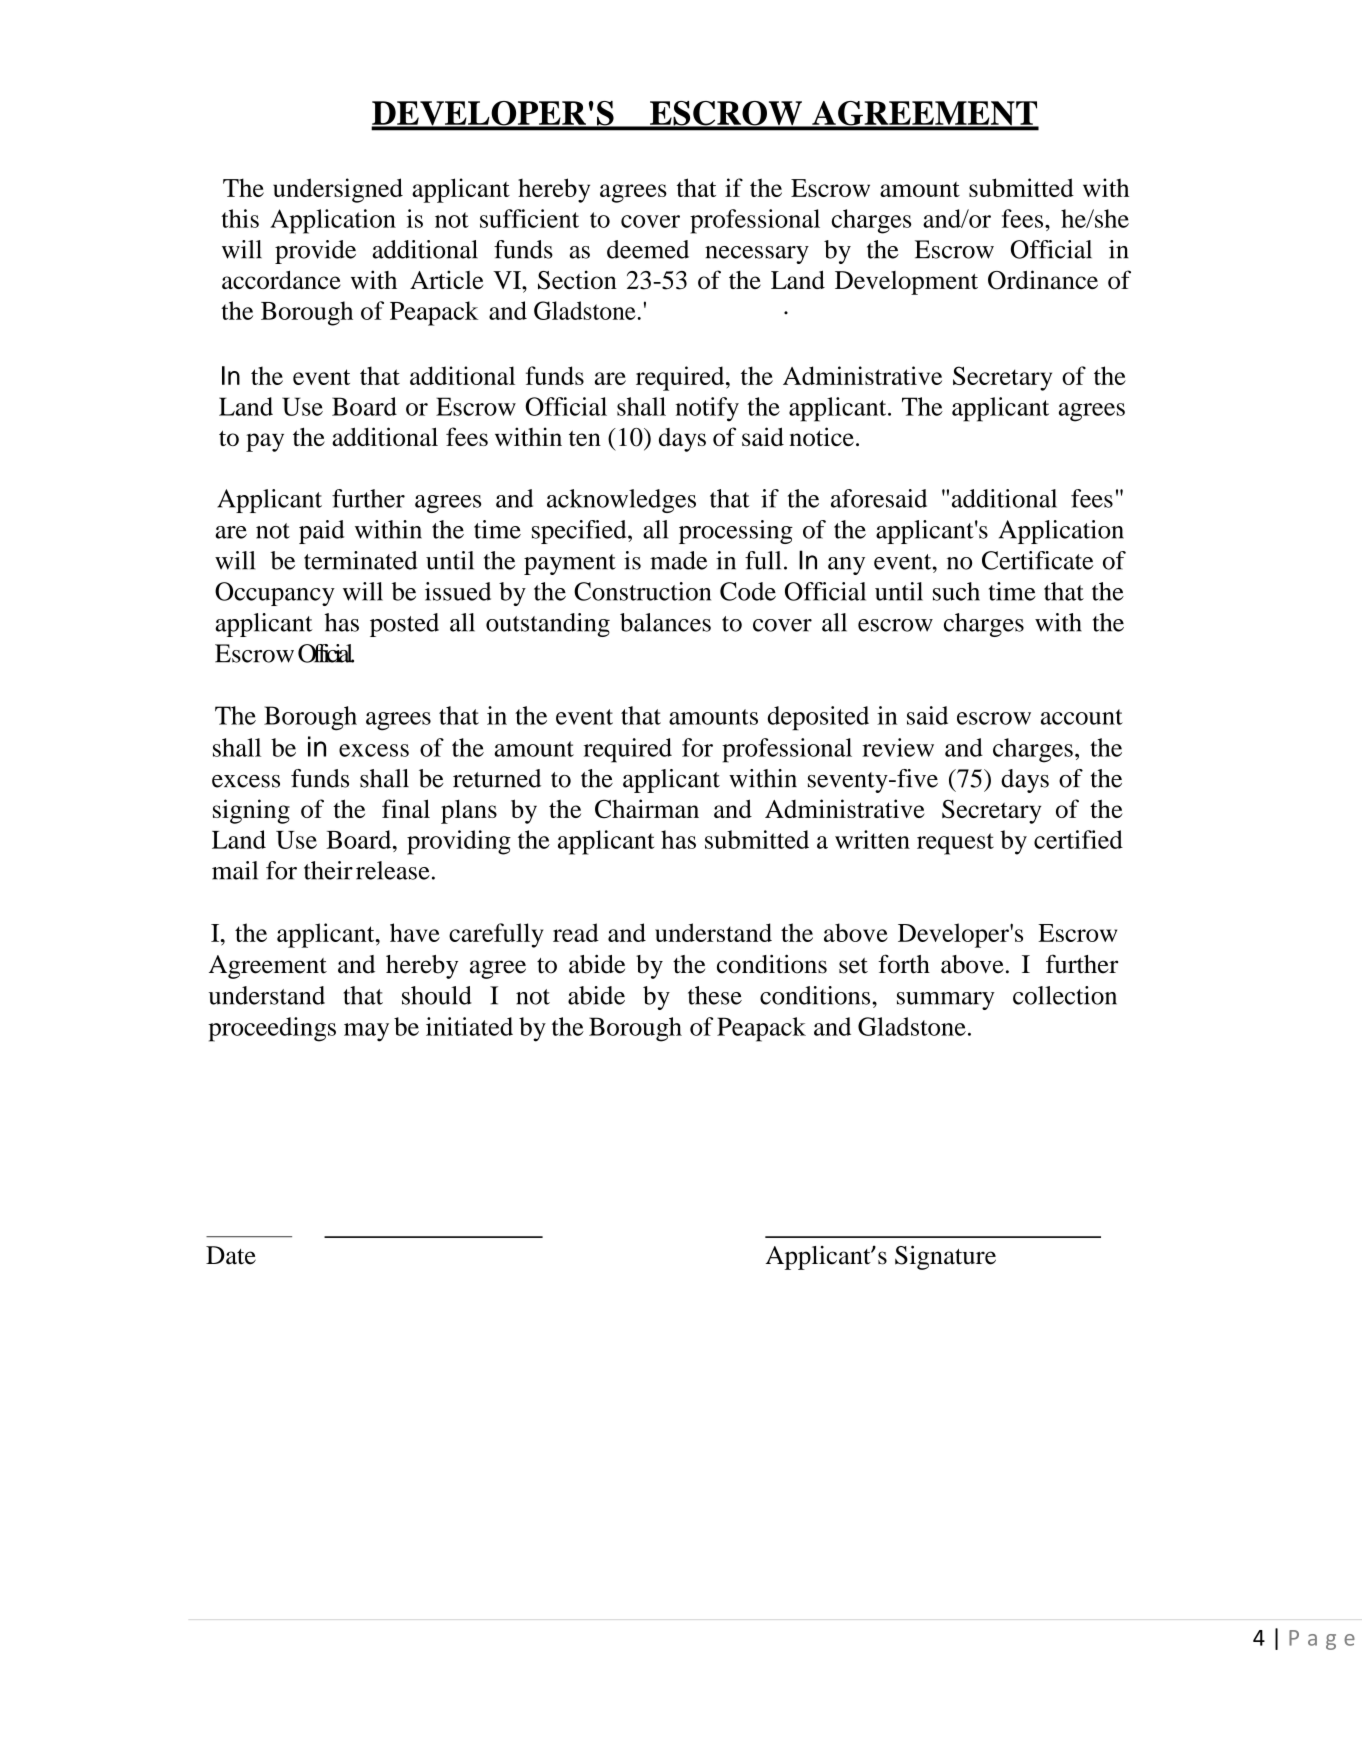 The image size is (1362, 1762). What do you see at coordinates (648, 249) in the screenshot?
I see `deemed` at bounding box center [648, 249].
